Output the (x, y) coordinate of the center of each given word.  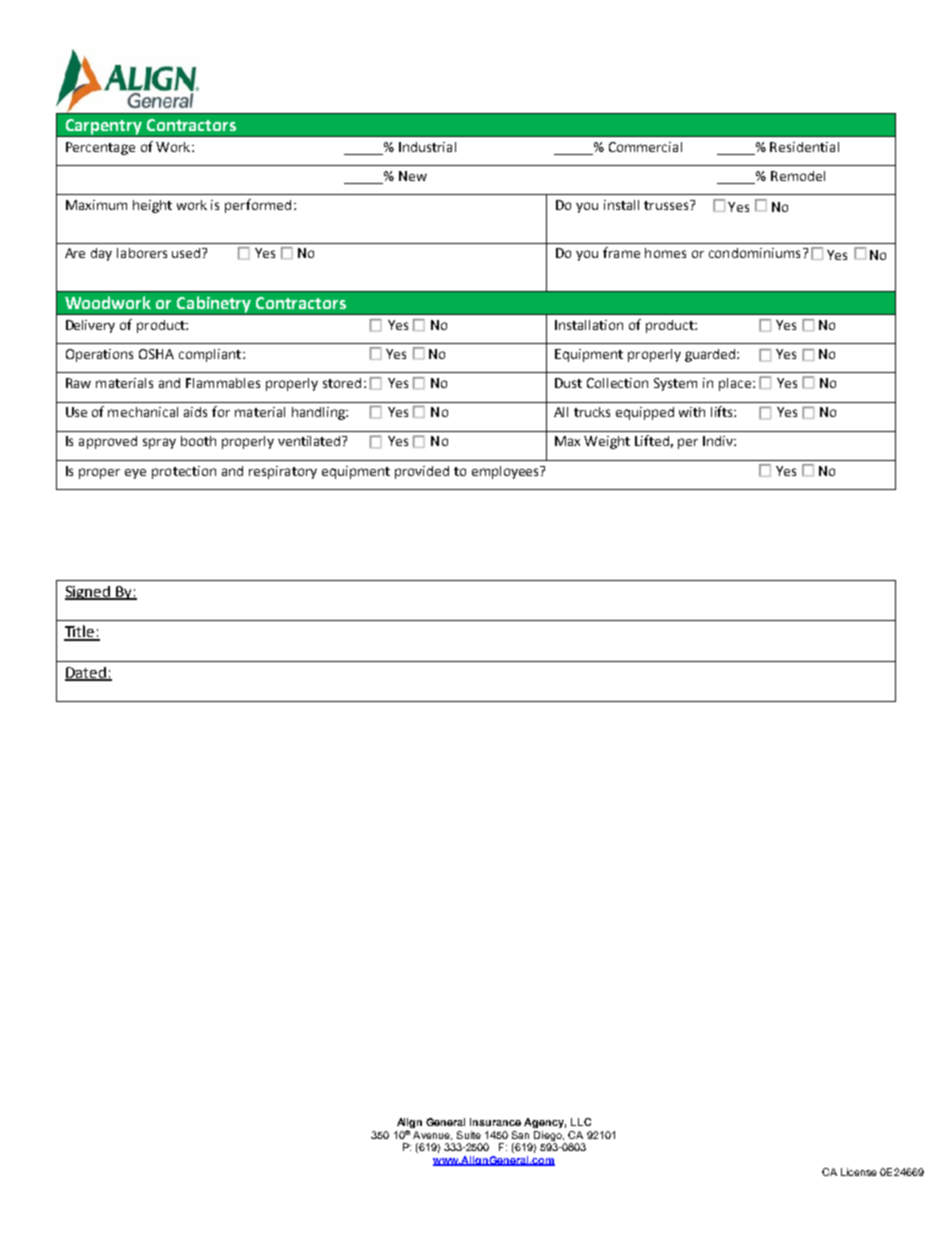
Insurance (495, 1122)
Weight (607, 442)
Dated (86, 673)
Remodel (798, 176)
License (859, 1172)
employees (507, 472)
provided (422, 472)
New (413, 176)
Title (80, 632)
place (735, 384)
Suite (469, 1135)
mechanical (143, 412)
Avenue (432, 1135)
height (152, 206)
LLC (581, 1122)
